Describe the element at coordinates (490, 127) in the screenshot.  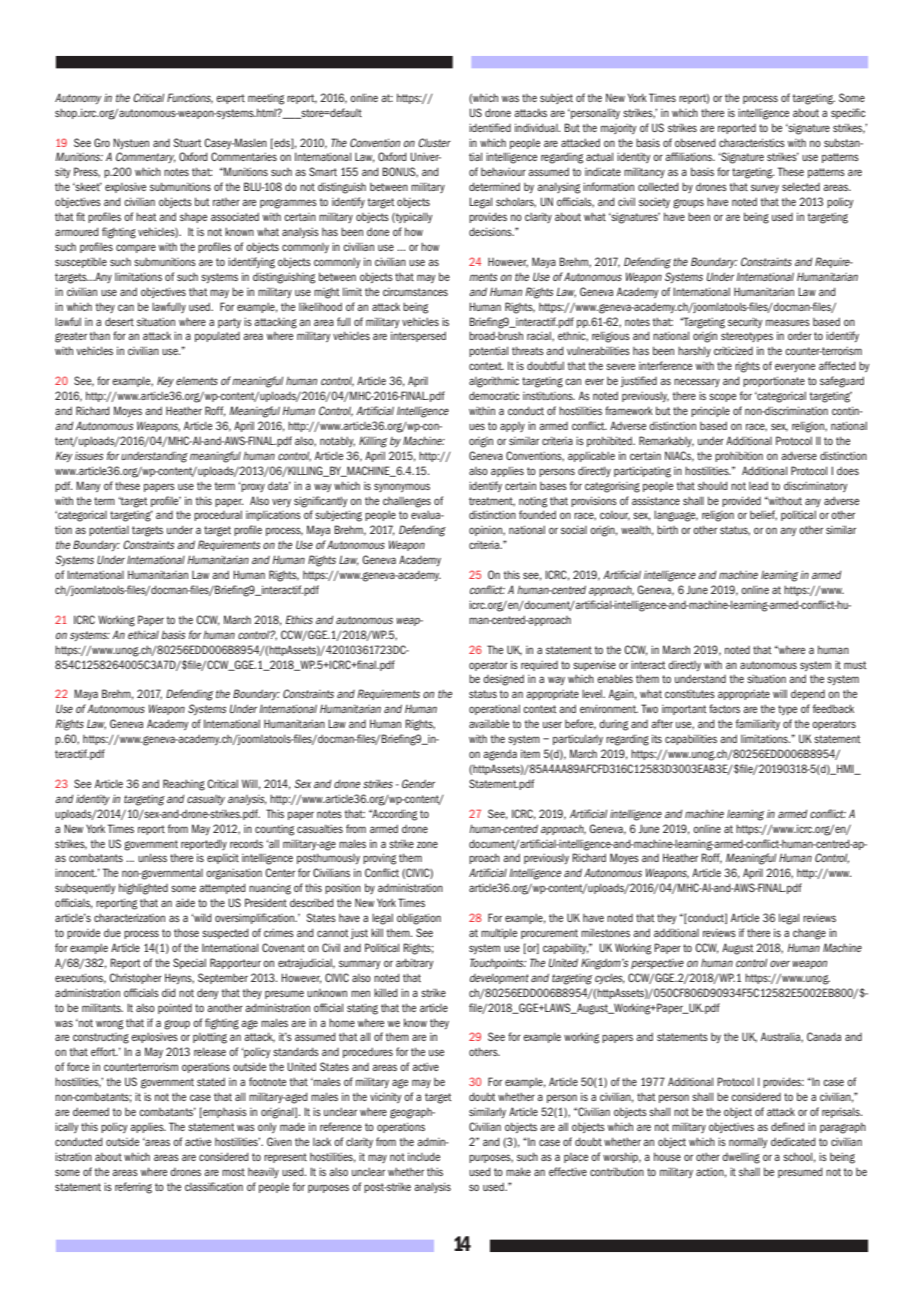
I see `identified` at that location.
